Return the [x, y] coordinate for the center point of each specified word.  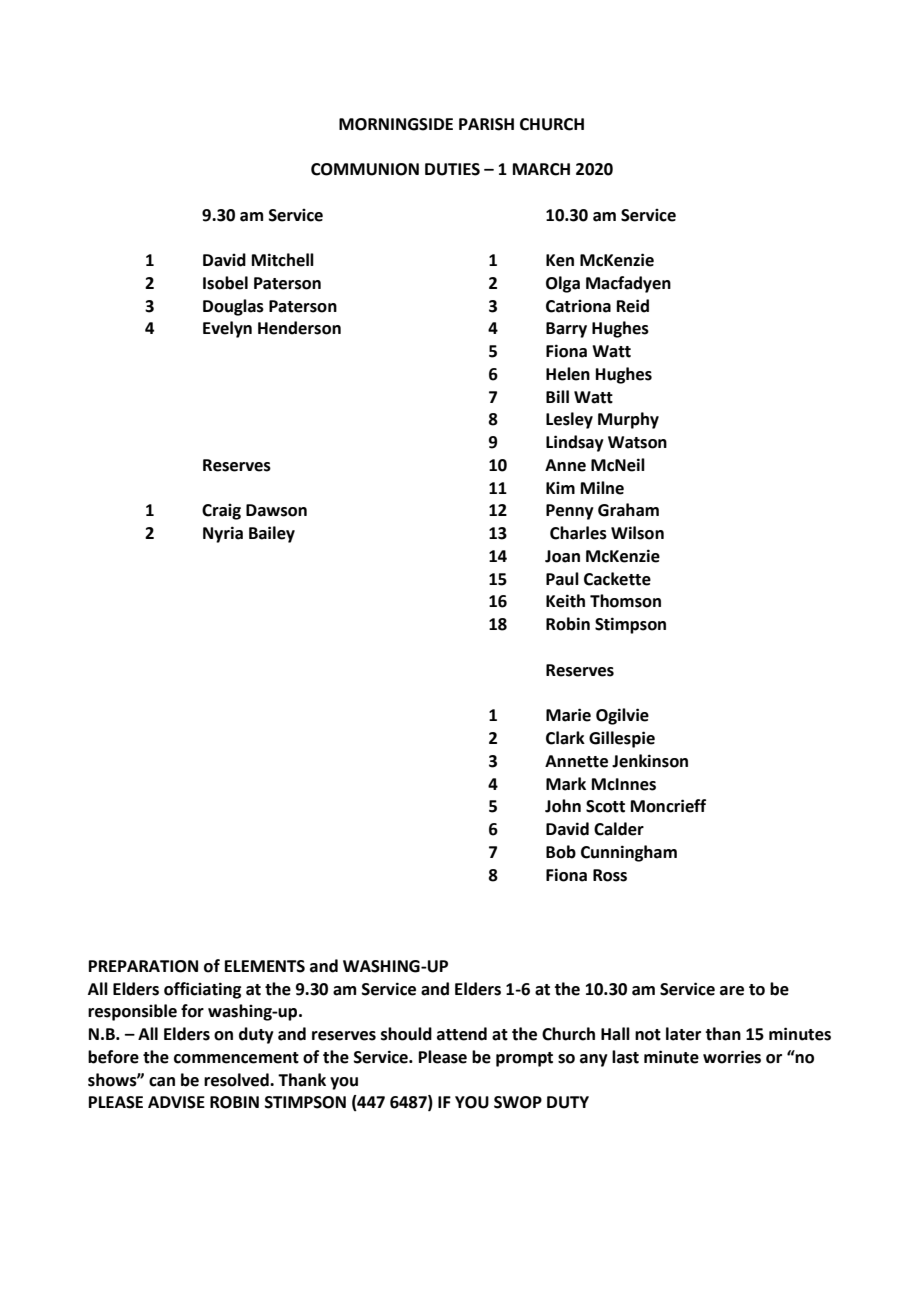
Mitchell [283, 260]
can [162, 1082]
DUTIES [452, 169]
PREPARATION [143, 966]
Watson [637, 442]
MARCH [541, 169]
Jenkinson [650, 761]
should [406, 1034]
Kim [560, 488]
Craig [221, 512]
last [625, 1057]
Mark [566, 784]
